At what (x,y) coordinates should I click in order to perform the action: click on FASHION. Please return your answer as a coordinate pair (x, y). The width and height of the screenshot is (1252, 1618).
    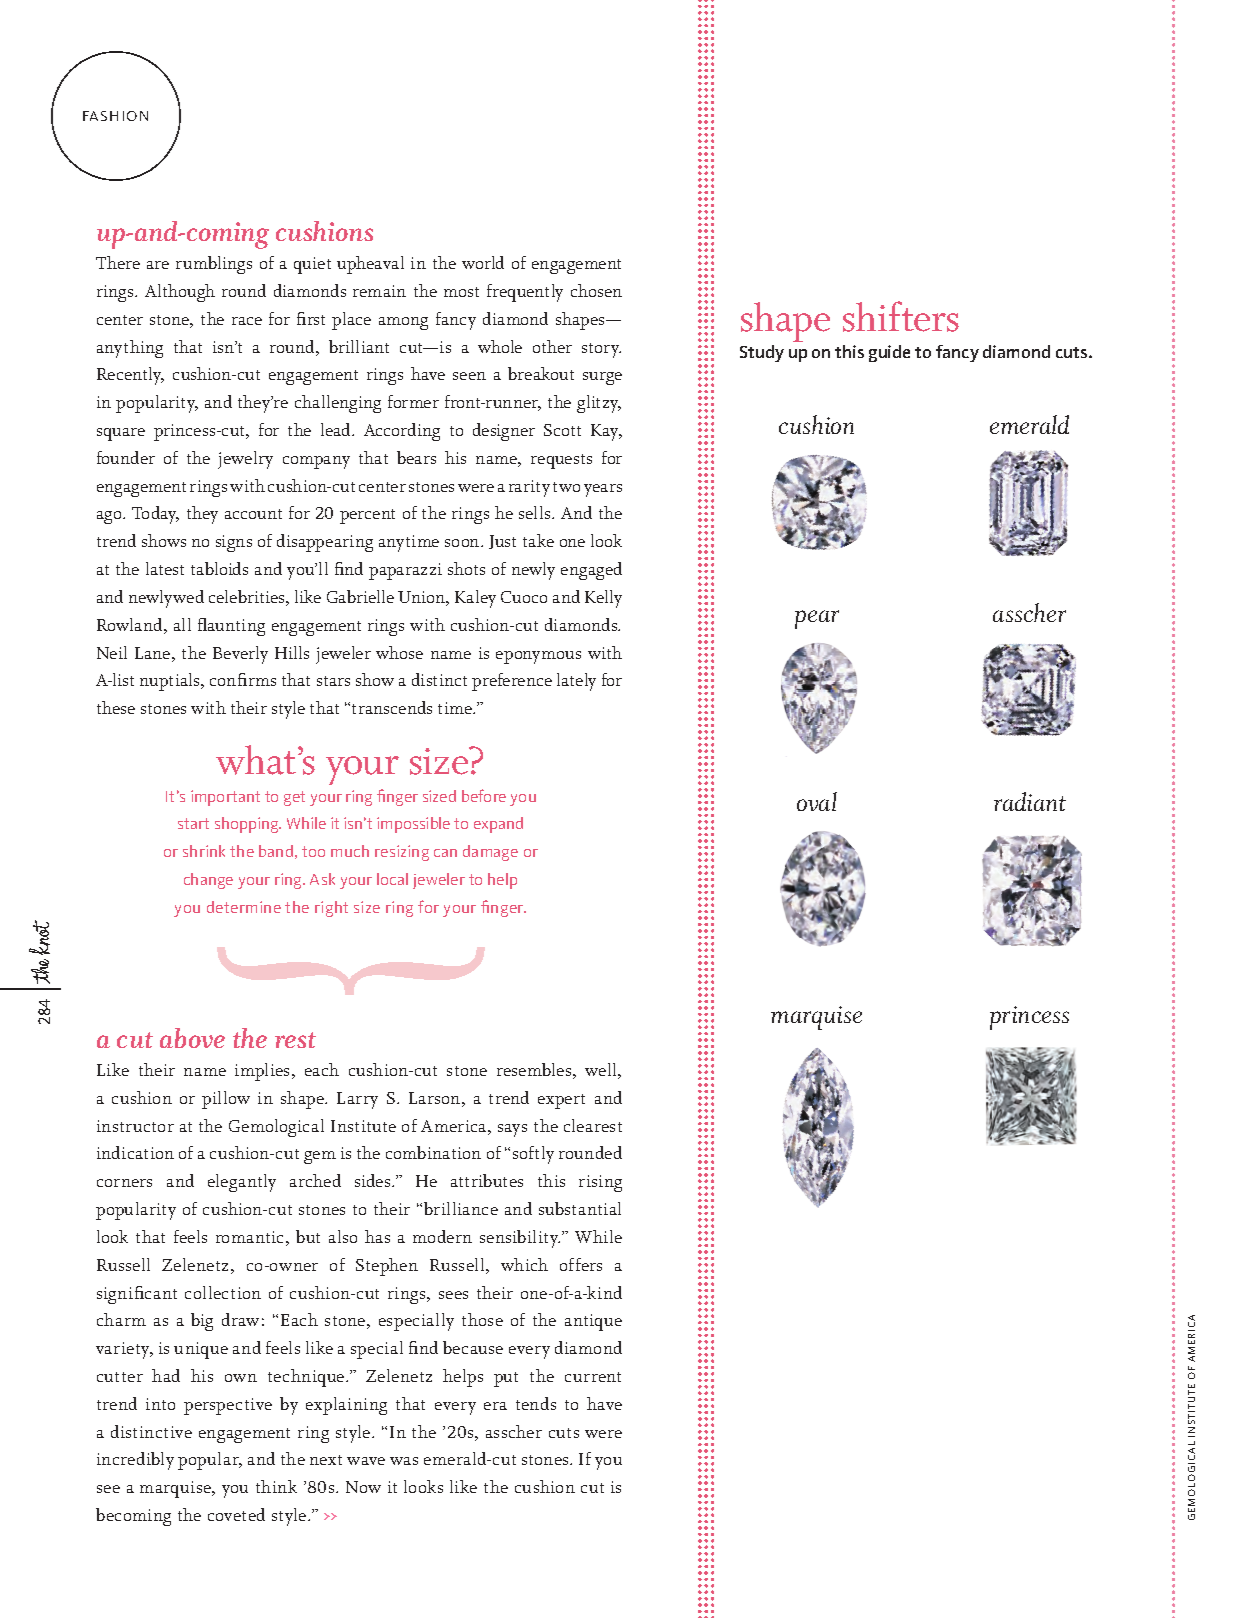
    Looking at the image, I should click on (115, 116).
